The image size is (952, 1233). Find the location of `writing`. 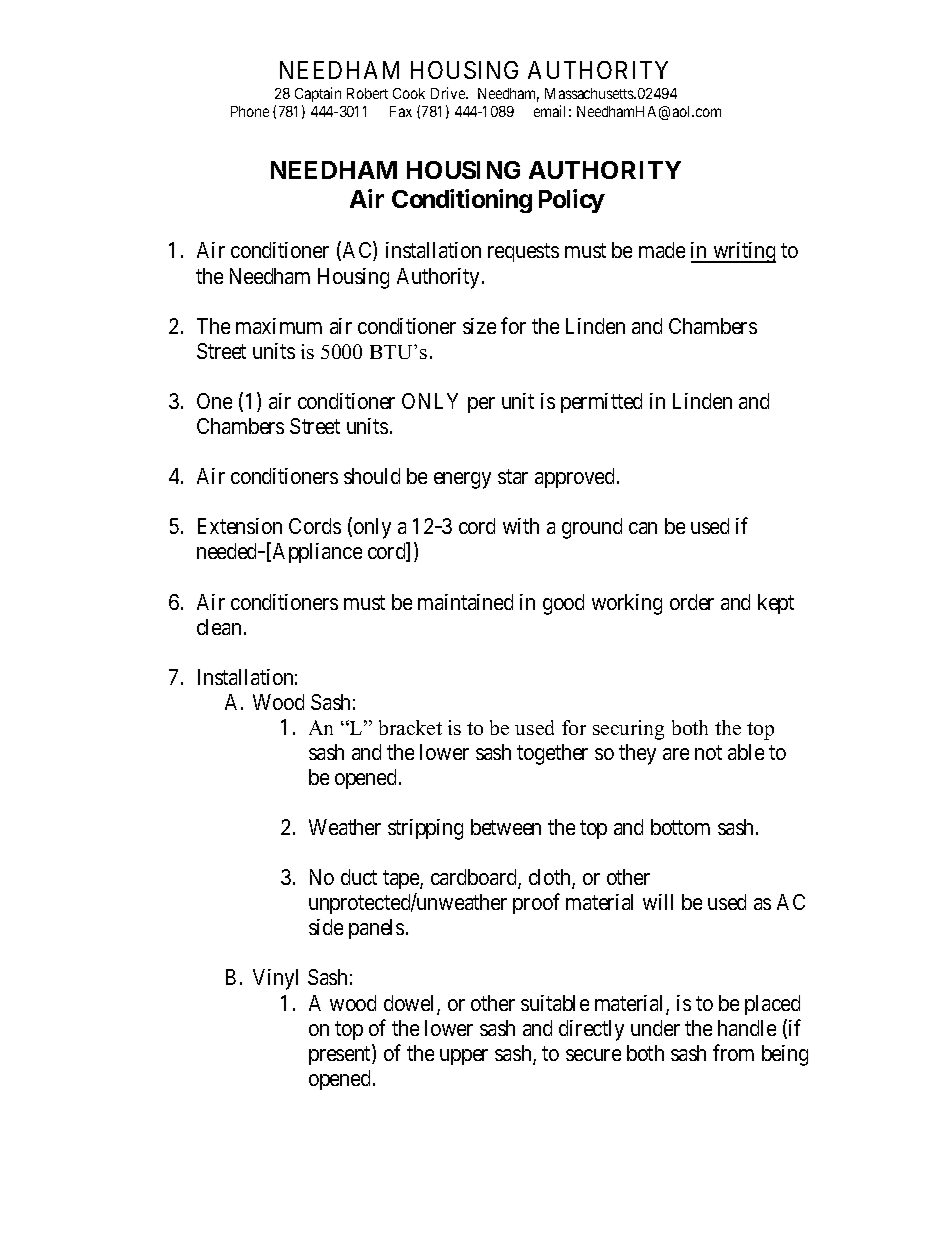

writing is located at coordinates (743, 252).
